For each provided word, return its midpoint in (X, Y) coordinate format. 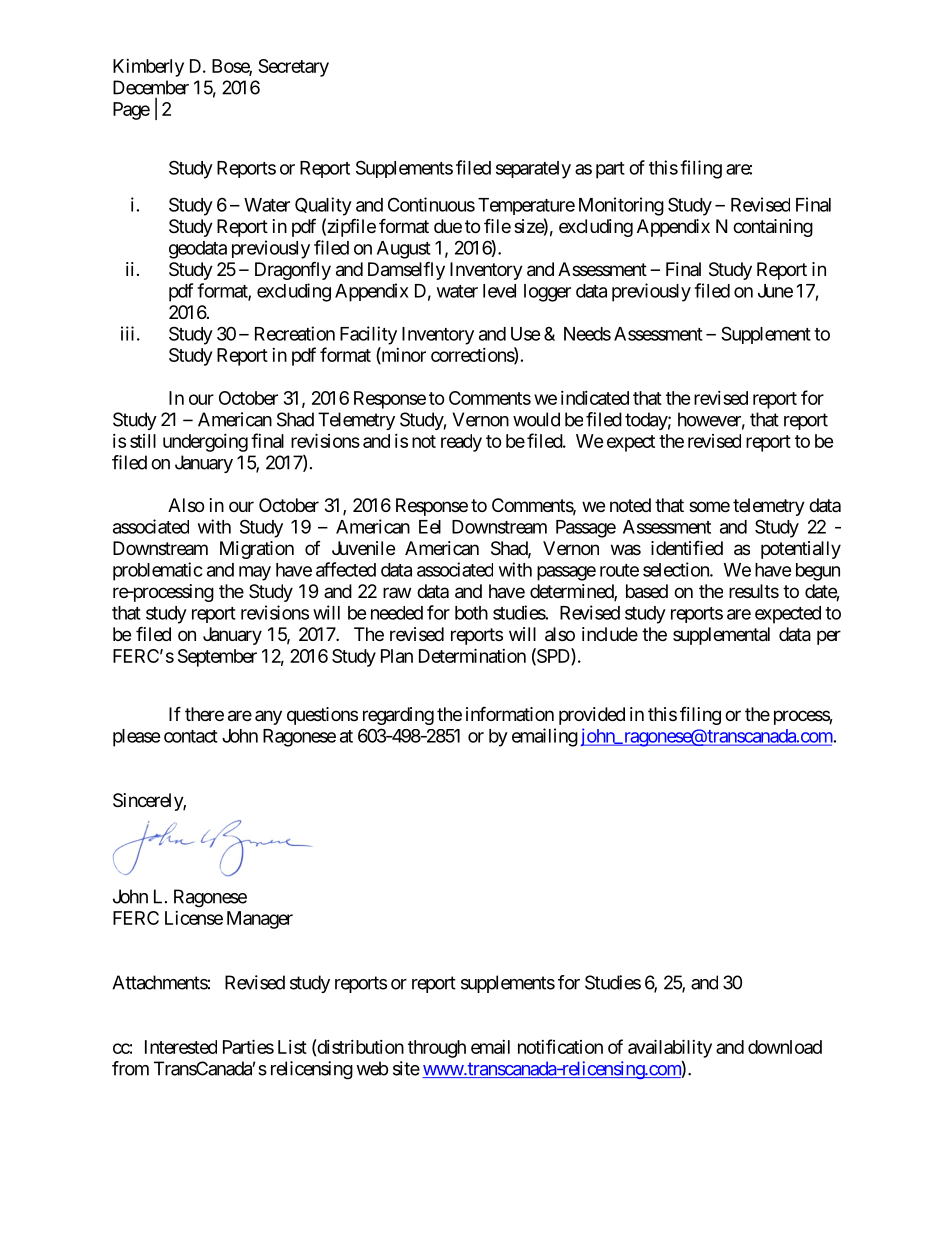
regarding (398, 716)
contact (191, 736)
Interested (181, 1047)
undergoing (205, 443)
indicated (595, 398)
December (151, 87)
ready (461, 443)
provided (592, 716)
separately (533, 170)
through (437, 1049)
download (785, 1047)
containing (773, 228)
